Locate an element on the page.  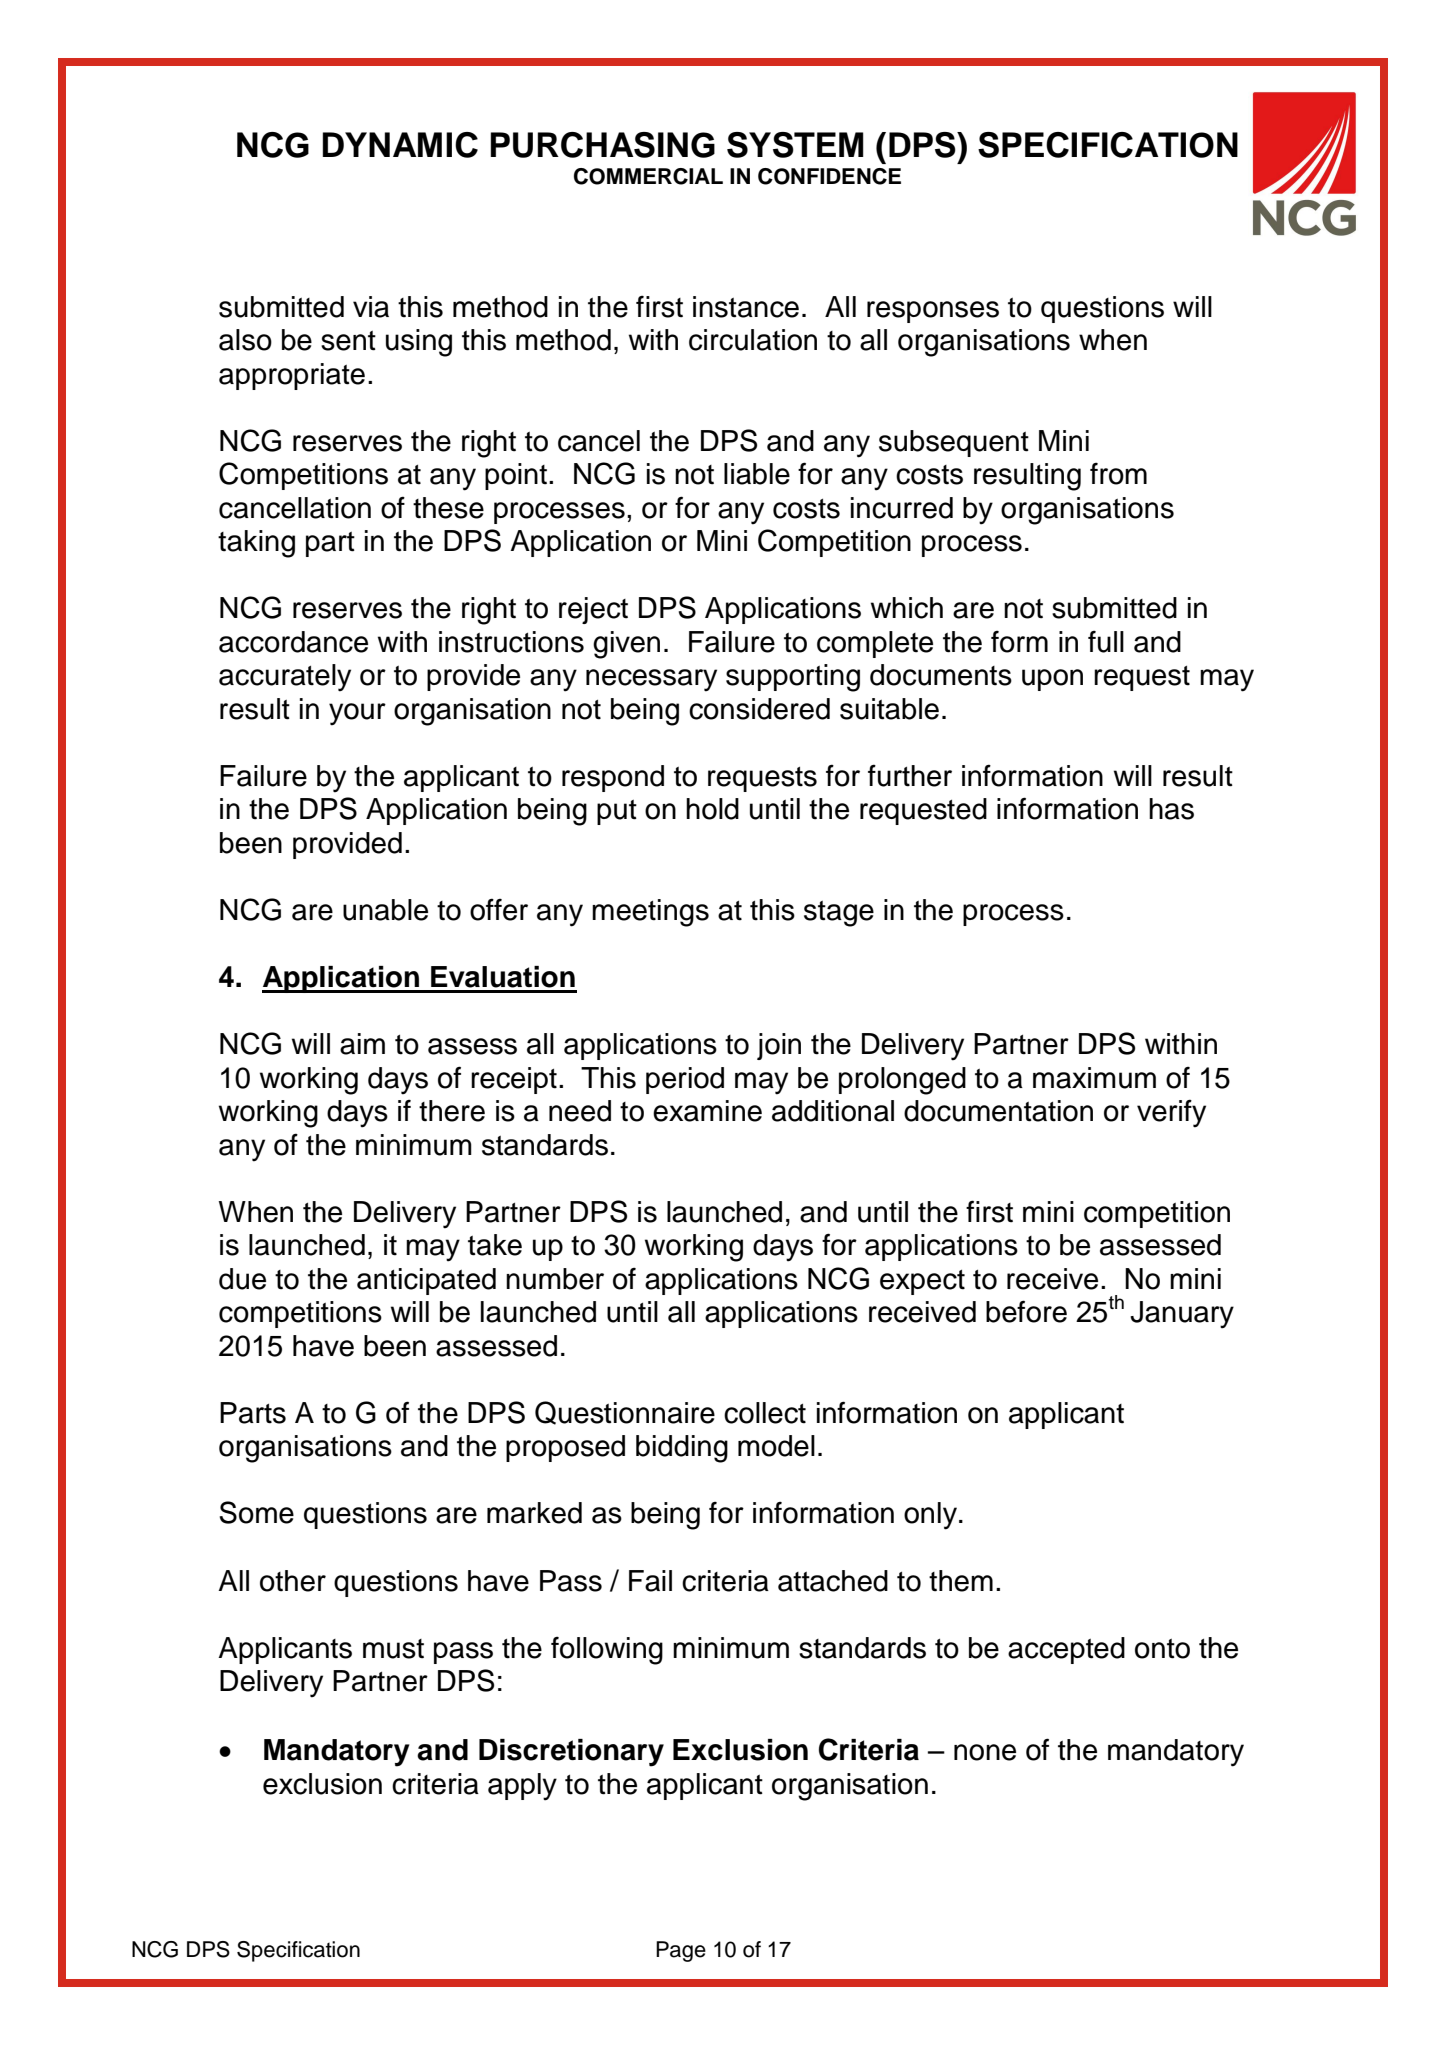
none is located at coordinates (985, 1752).
